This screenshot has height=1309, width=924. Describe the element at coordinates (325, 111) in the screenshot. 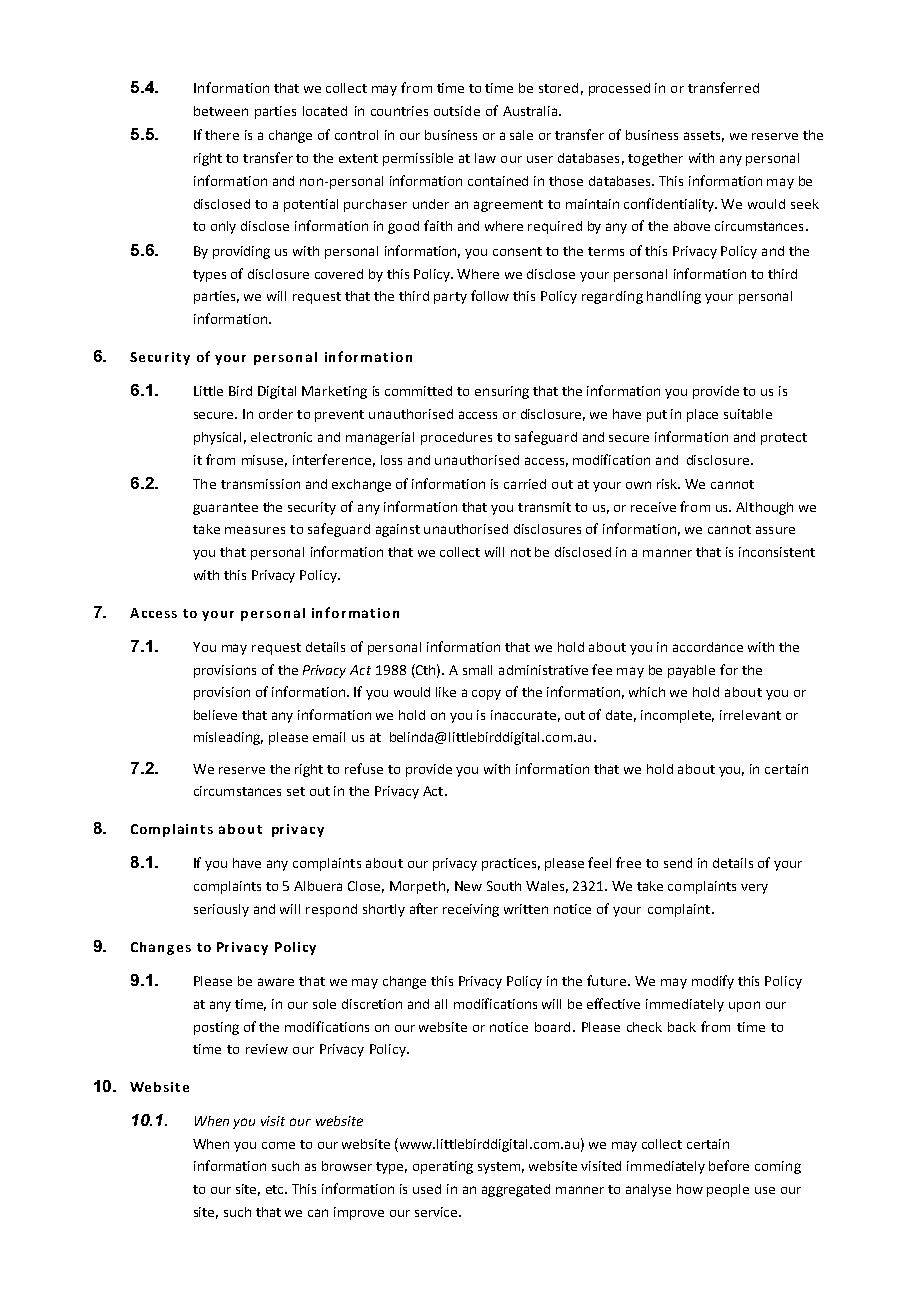

I see `located` at that location.
